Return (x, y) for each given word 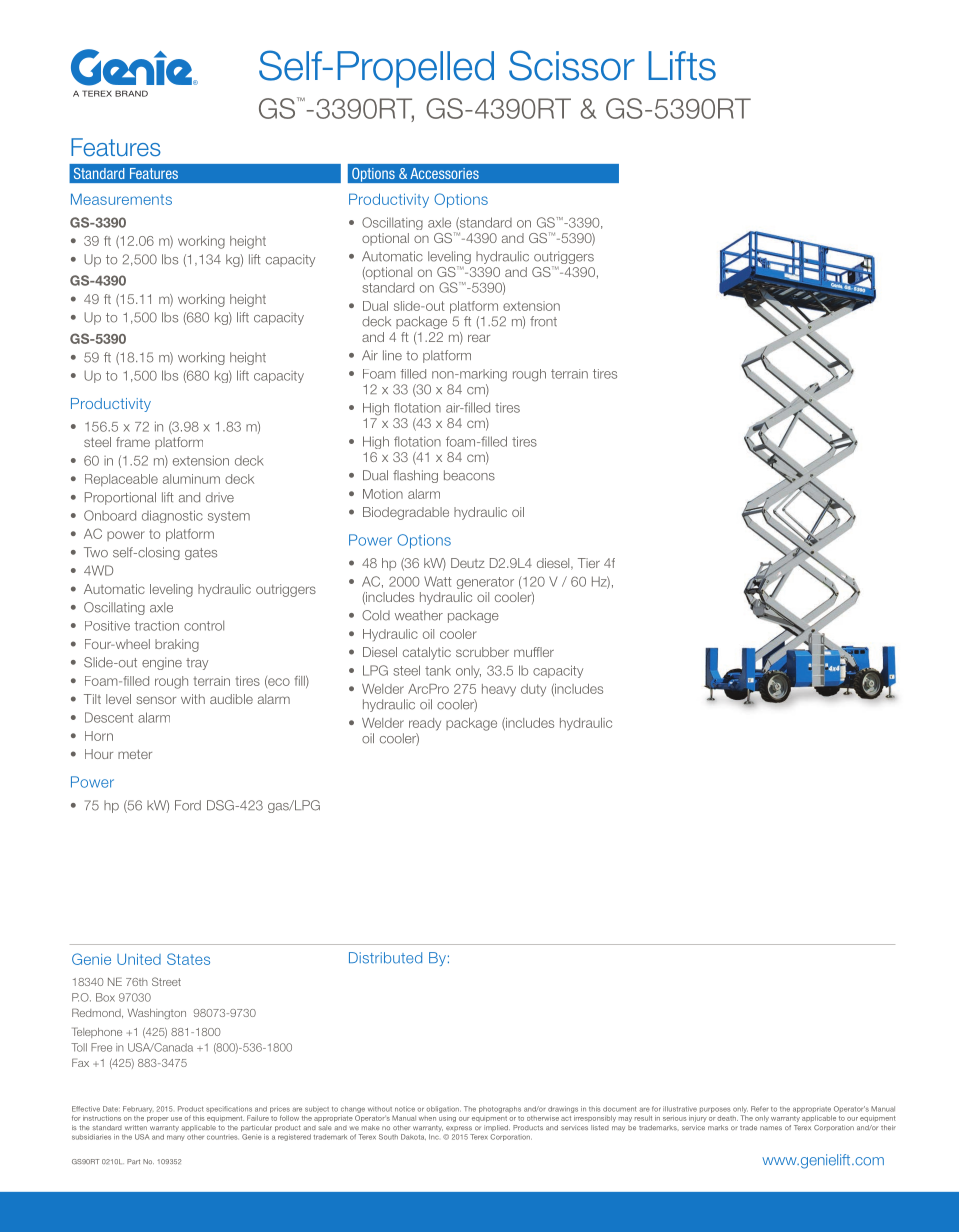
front (543, 321)
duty (533, 690)
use (176, 1119)
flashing (415, 476)
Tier (589, 563)
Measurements (121, 199)
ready (425, 724)
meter (135, 754)
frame (133, 442)
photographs (500, 1109)
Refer (759, 1109)
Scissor (572, 65)
